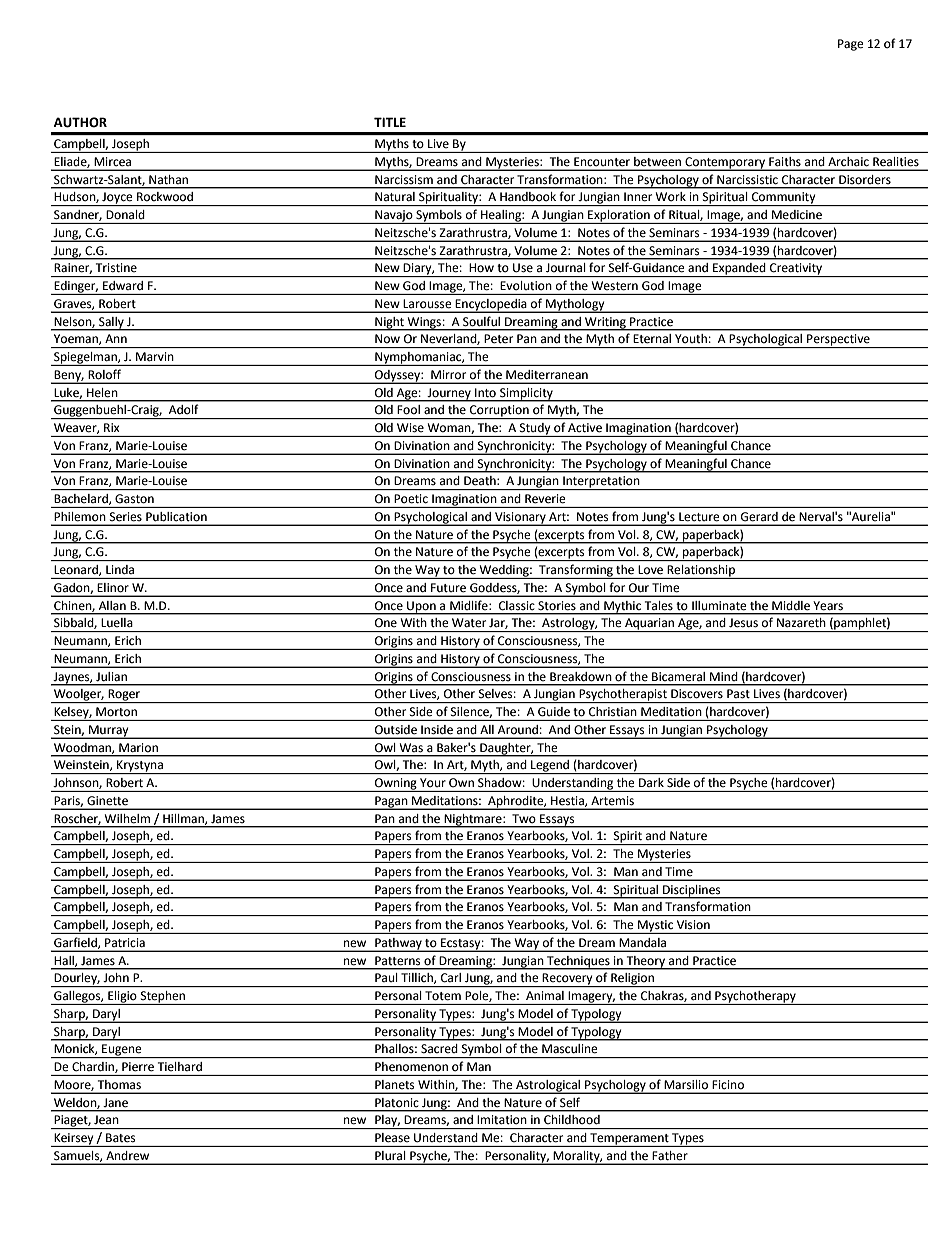 The height and width of the screenshot is (1233, 952). I want to click on Lecture, so click(699, 517).
